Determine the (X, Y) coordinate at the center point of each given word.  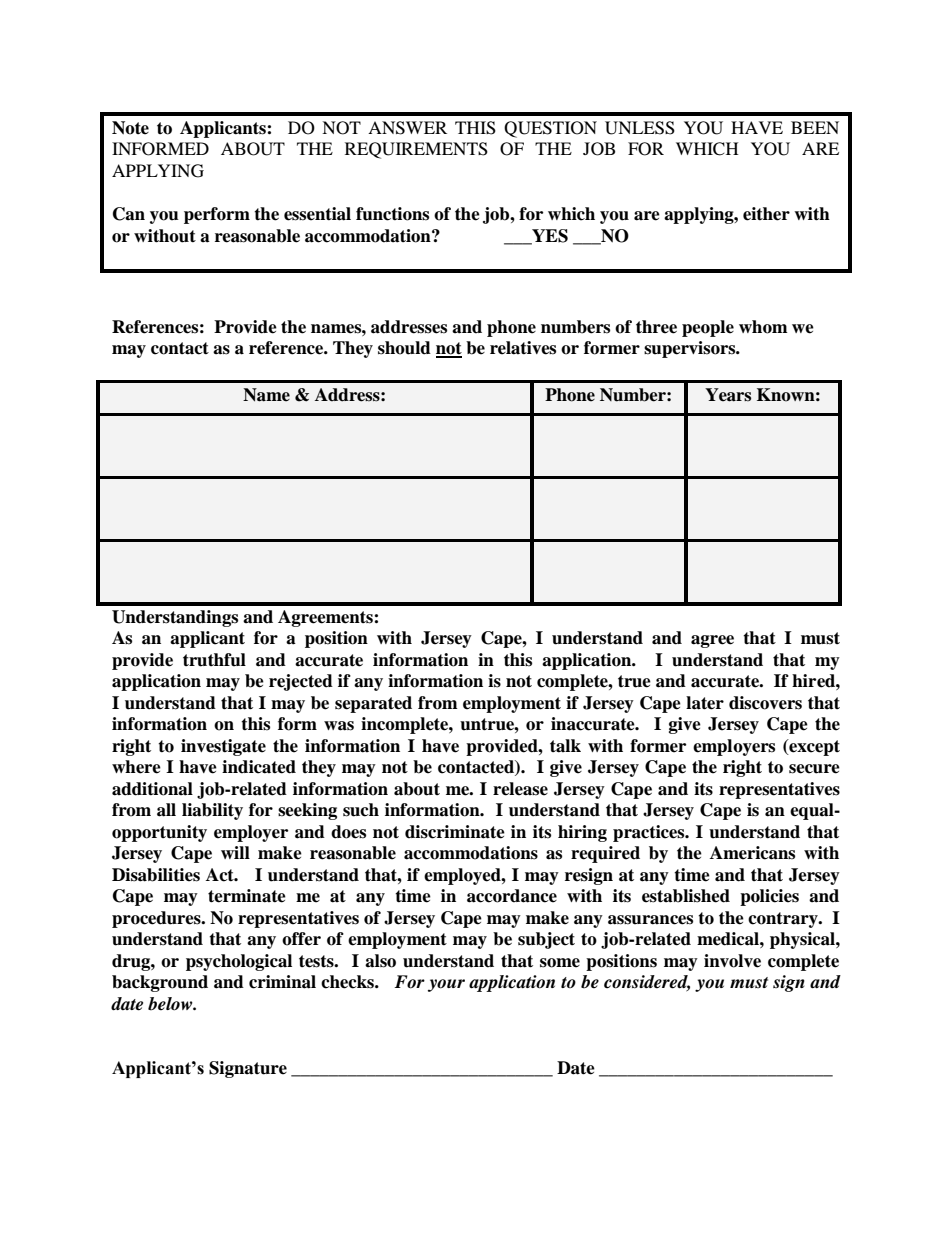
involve (732, 961)
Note (130, 128)
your (446, 985)
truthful (214, 660)
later (705, 703)
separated (373, 704)
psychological (239, 962)
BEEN (815, 127)
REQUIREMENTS (416, 150)
